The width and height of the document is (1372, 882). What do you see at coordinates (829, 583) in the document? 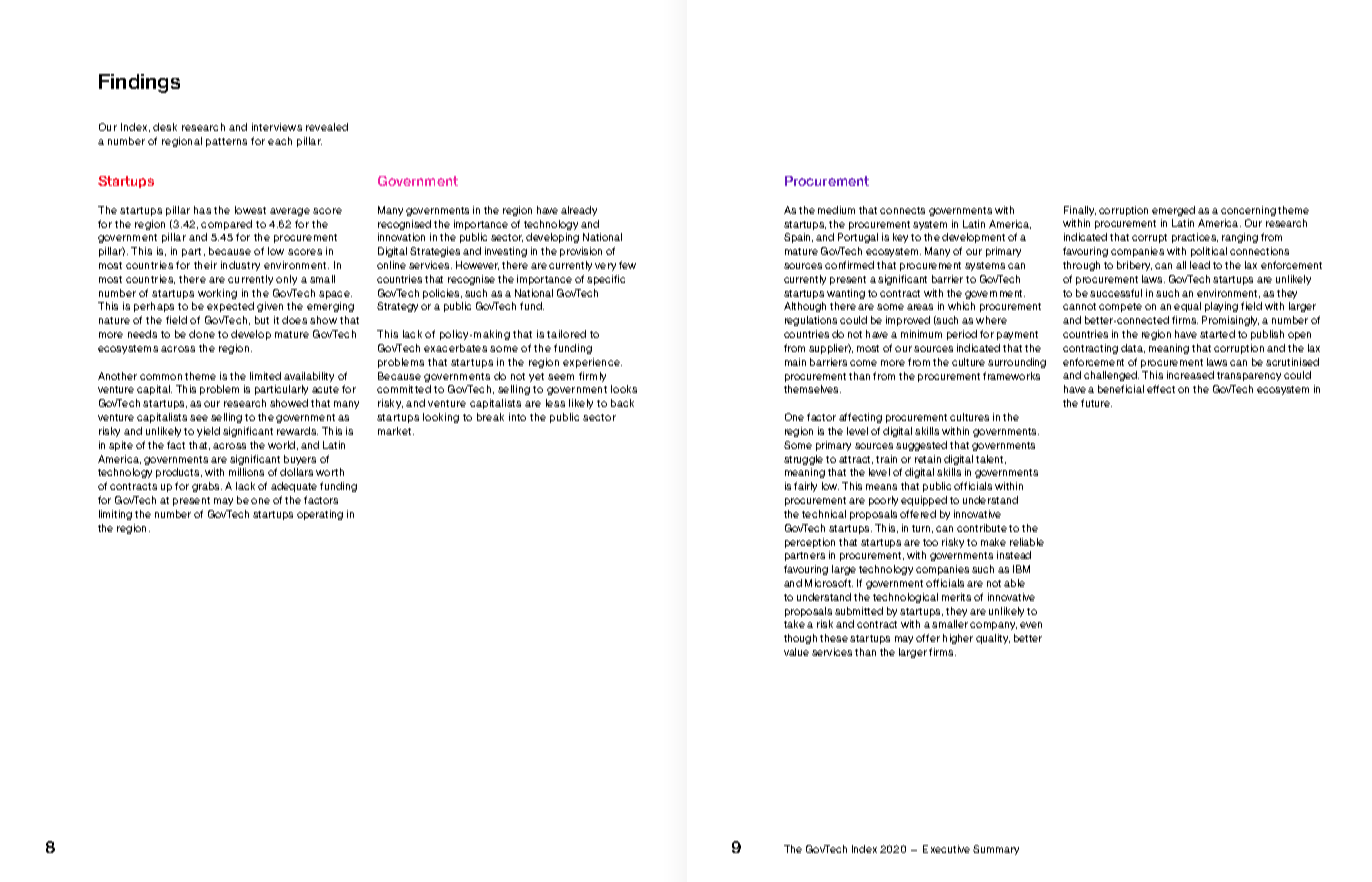
I see `Microsoft` at bounding box center [829, 583].
